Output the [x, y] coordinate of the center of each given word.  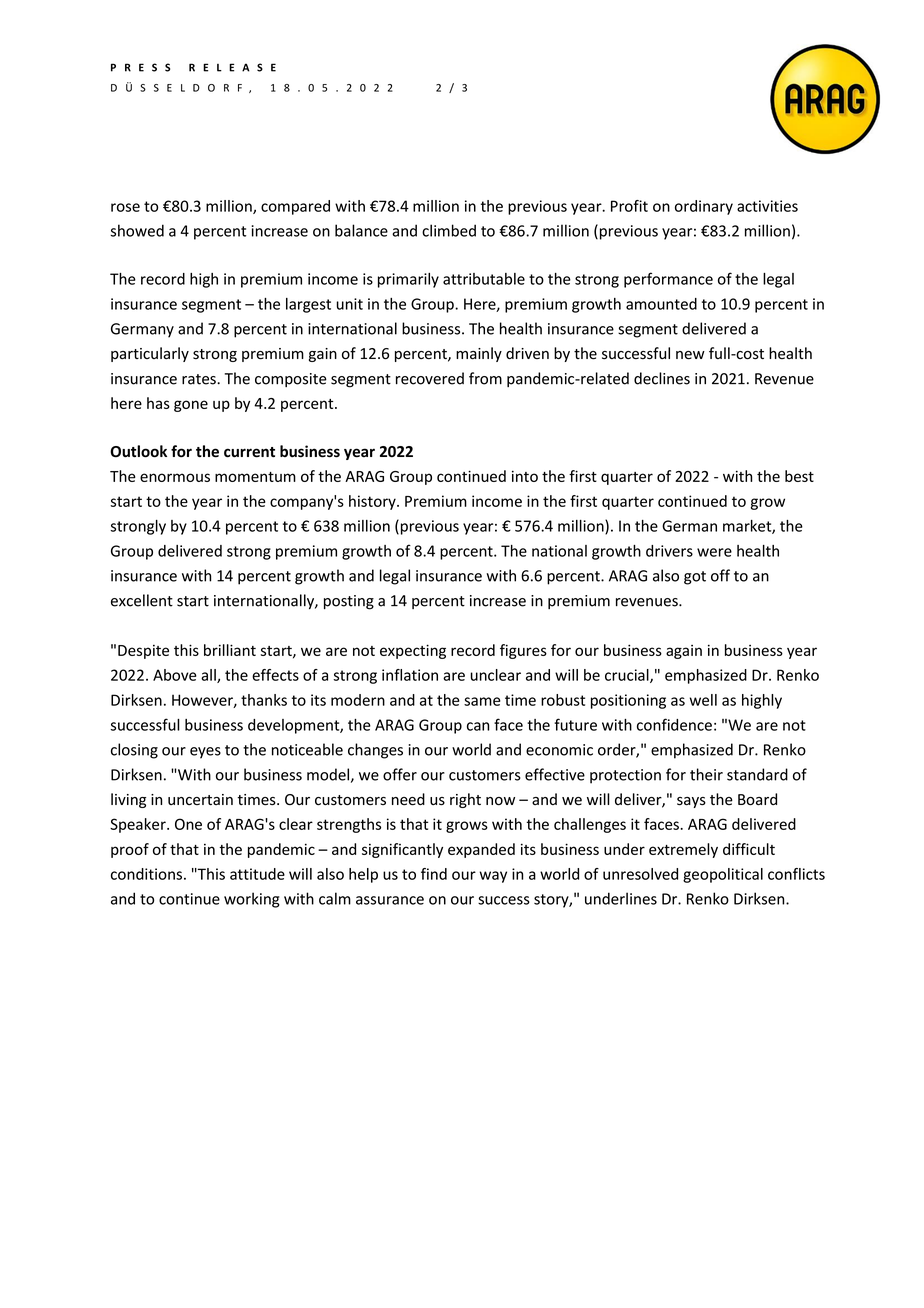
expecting [413, 651]
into [525, 476]
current [249, 452]
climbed [449, 230]
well [703, 700]
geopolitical [723, 875]
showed [137, 230]
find [434, 874]
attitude [257, 874]
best [799, 476]
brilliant [230, 650]
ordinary [704, 207]
